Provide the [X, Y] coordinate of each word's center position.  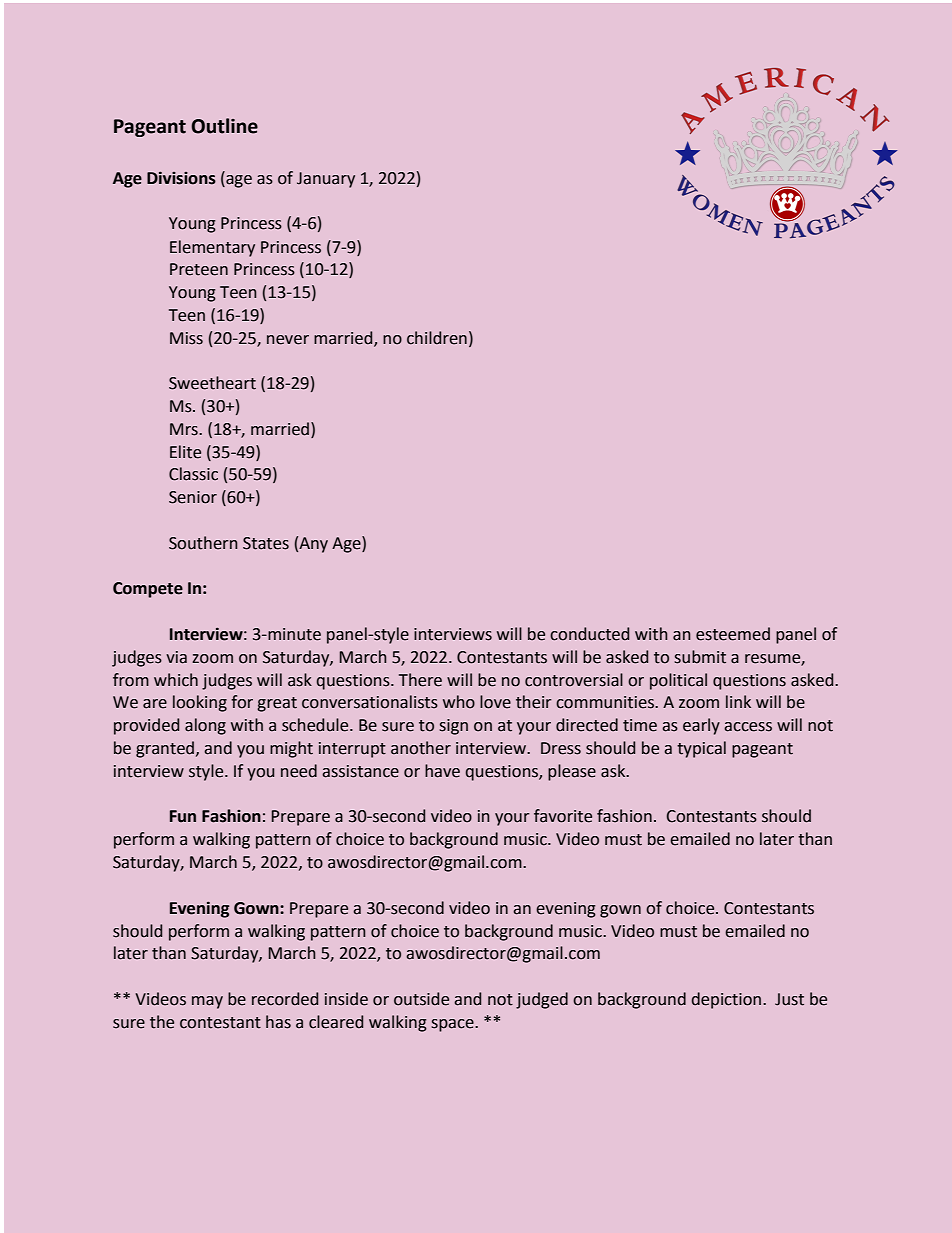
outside [421, 999]
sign [454, 727]
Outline [224, 126]
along [205, 726]
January [326, 180]
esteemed [733, 634]
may [207, 1002]
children [437, 338]
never [288, 340]
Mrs [185, 429]
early [701, 726]
